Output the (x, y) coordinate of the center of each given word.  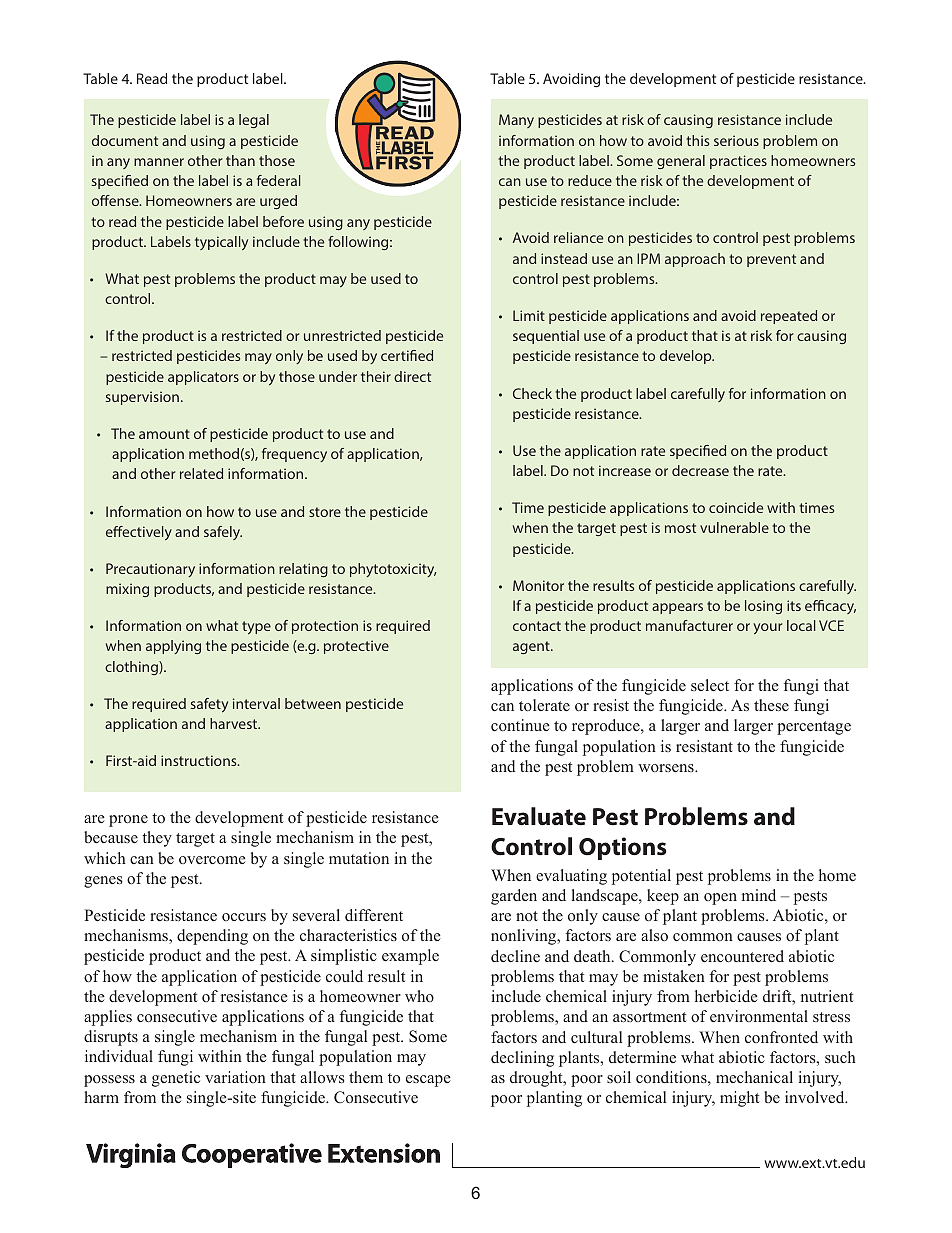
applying (173, 647)
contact (537, 626)
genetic (176, 1079)
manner (159, 162)
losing (763, 607)
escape (428, 1081)
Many (516, 121)
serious (736, 140)
